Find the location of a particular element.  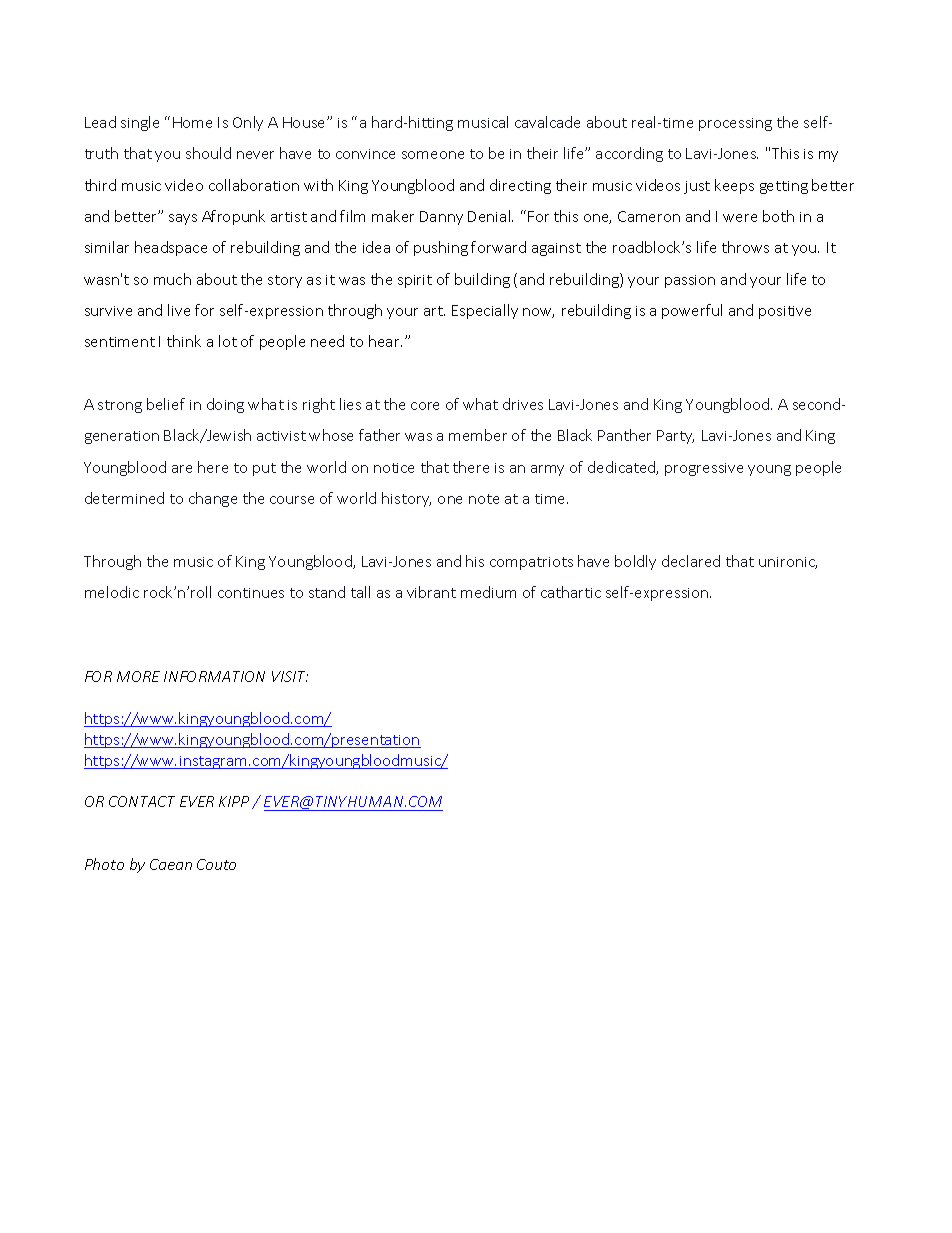

should is located at coordinates (208, 153).
